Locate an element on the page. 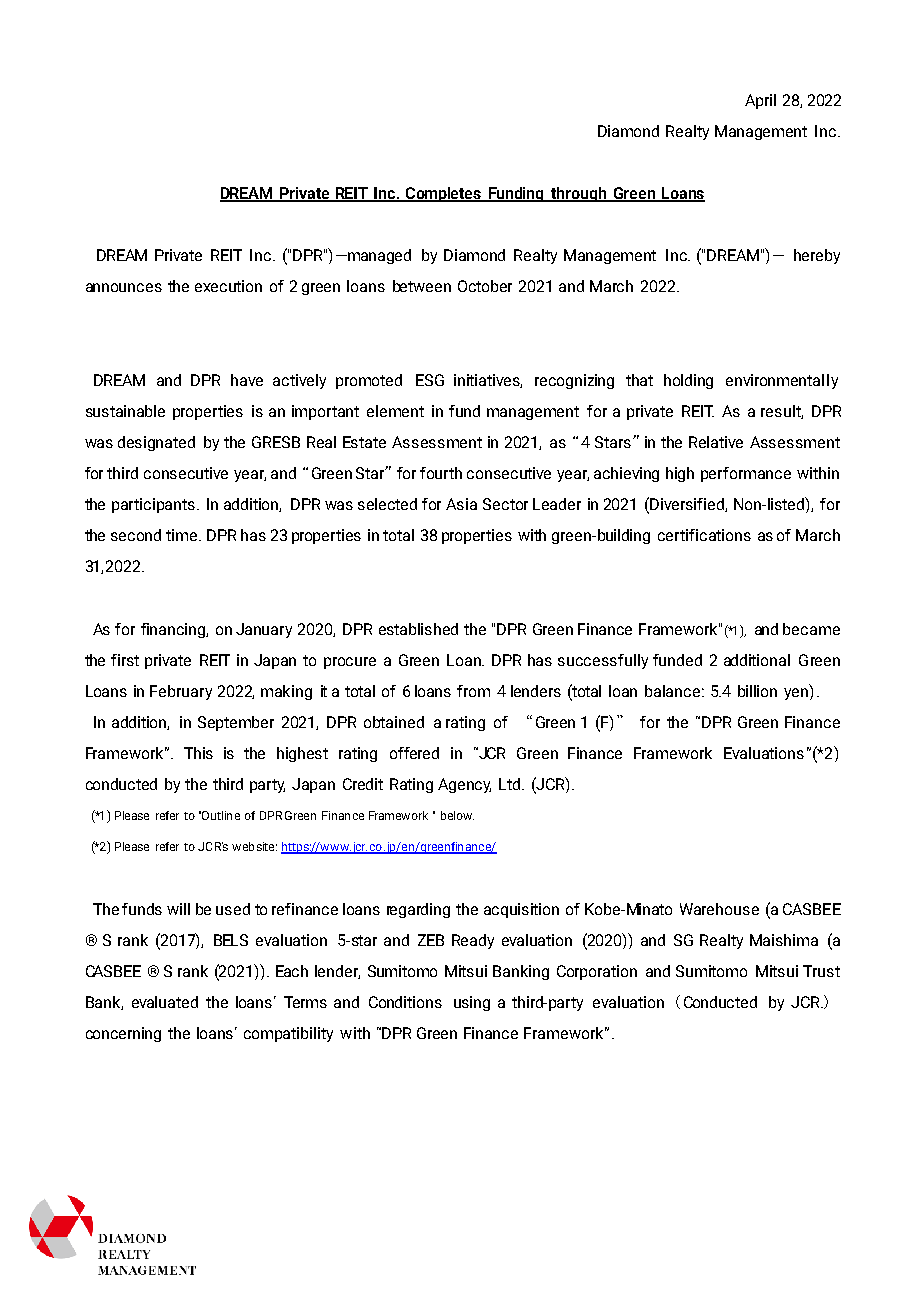 Image resolution: width=924 pixels, height=1309 pixels. certifications is located at coordinates (704, 535).
